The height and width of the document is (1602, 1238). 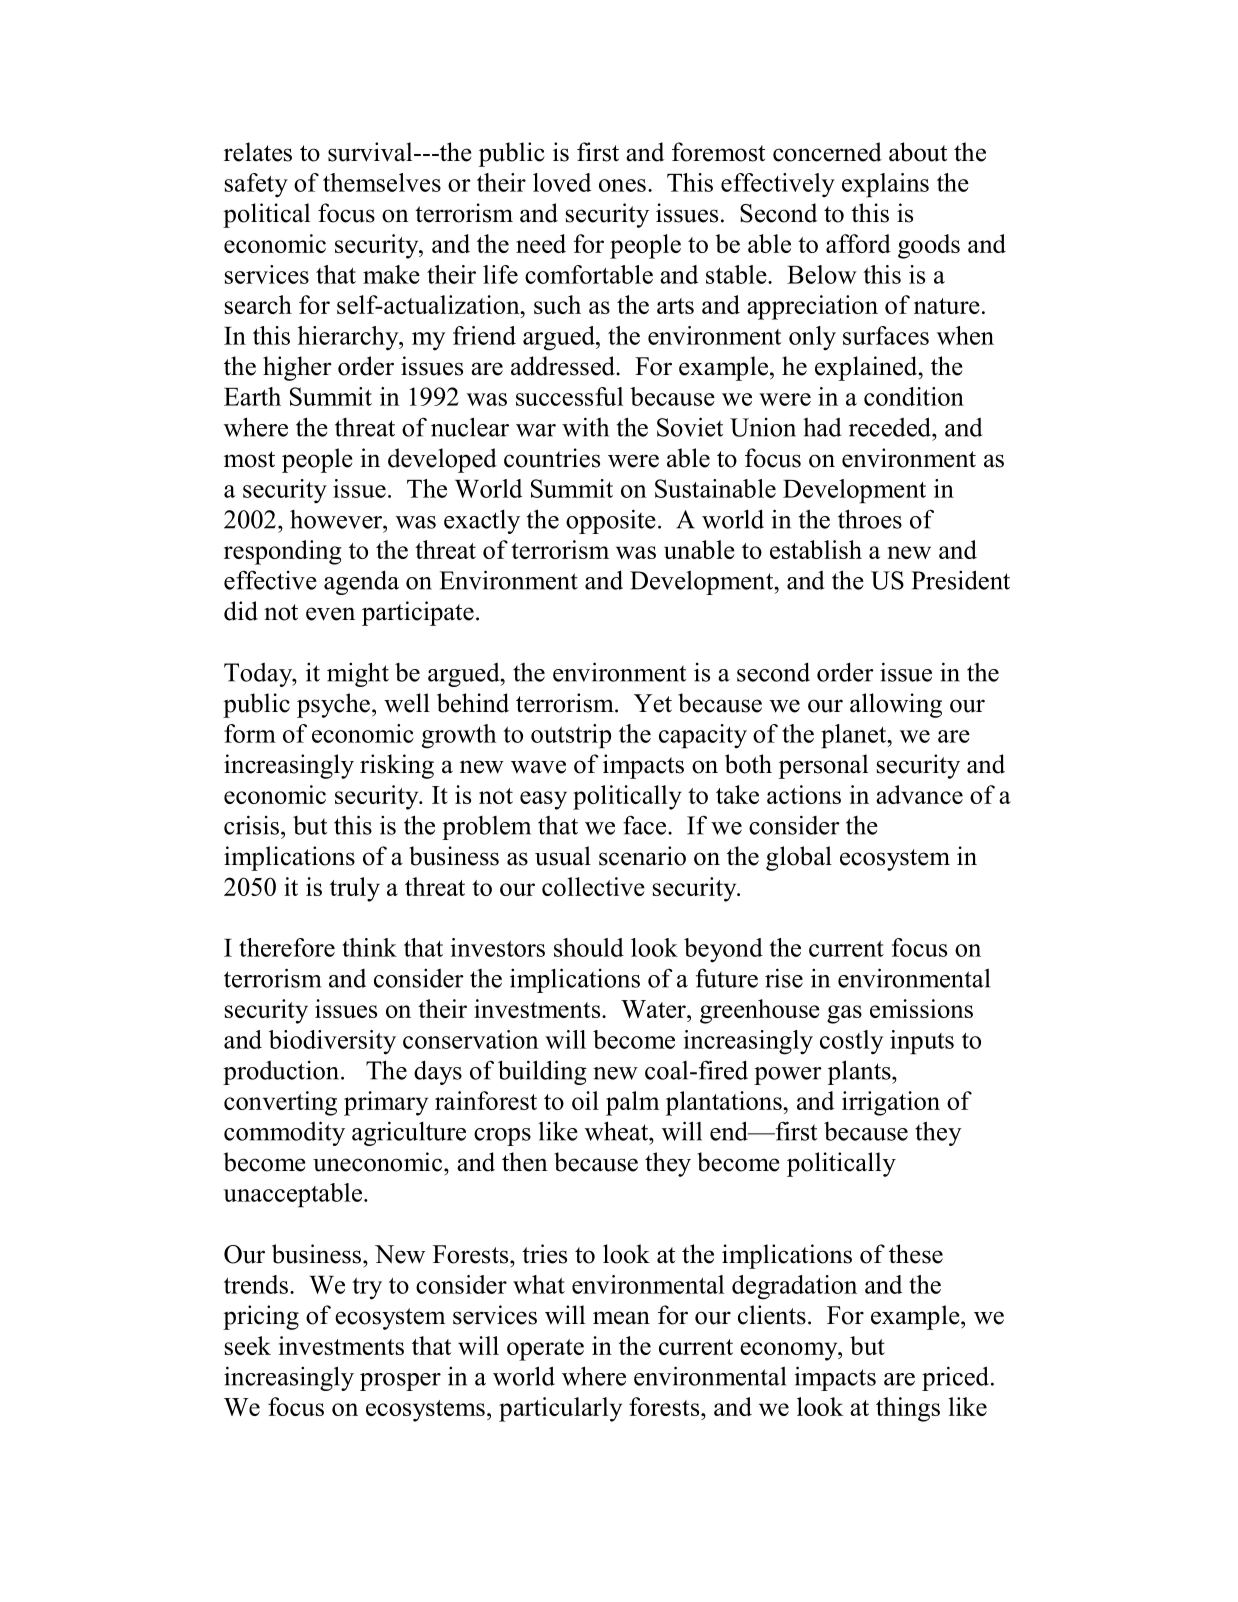 What do you see at coordinates (571, 736) in the document?
I see `outstrip` at bounding box center [571, 736].
